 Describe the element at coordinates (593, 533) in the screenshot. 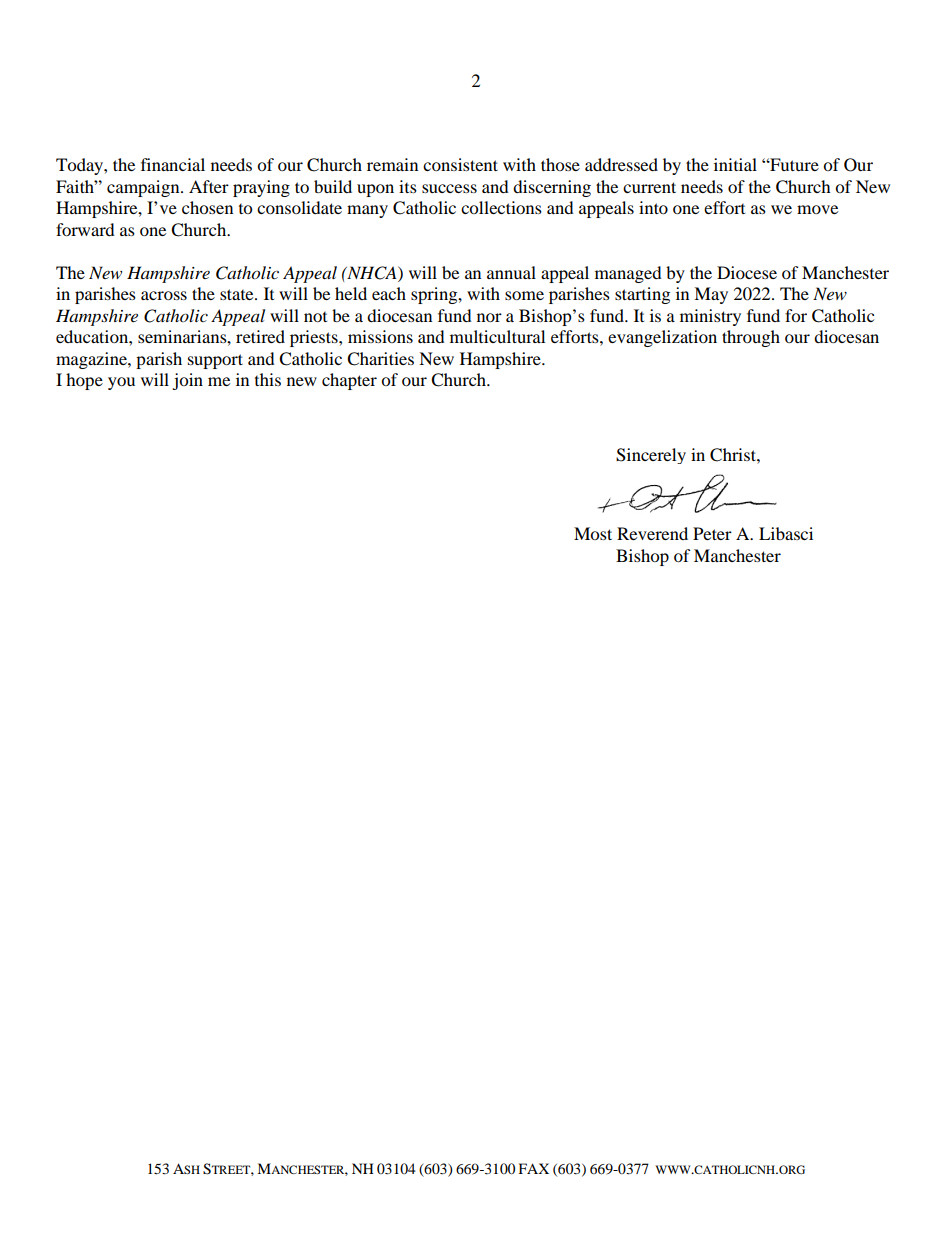

I see `Most` at that location.
